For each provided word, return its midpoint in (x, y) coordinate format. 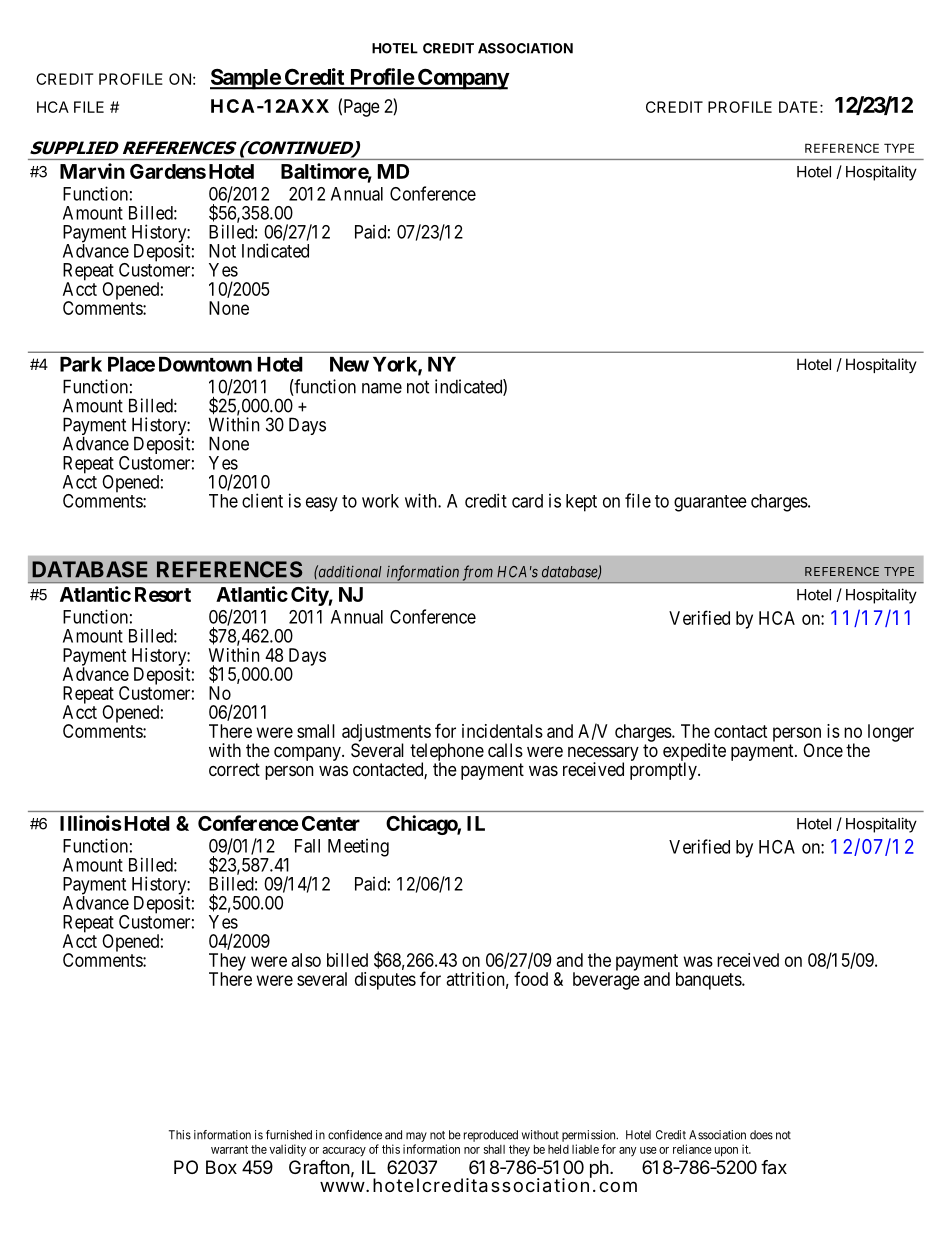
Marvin (92, 171)
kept (581, 503)
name (382, 388)
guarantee (710, 503)
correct (234, 769)
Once (823, 750)
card (527, 501)
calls (505, 750)
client (262, 500)
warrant (229, 1149)
